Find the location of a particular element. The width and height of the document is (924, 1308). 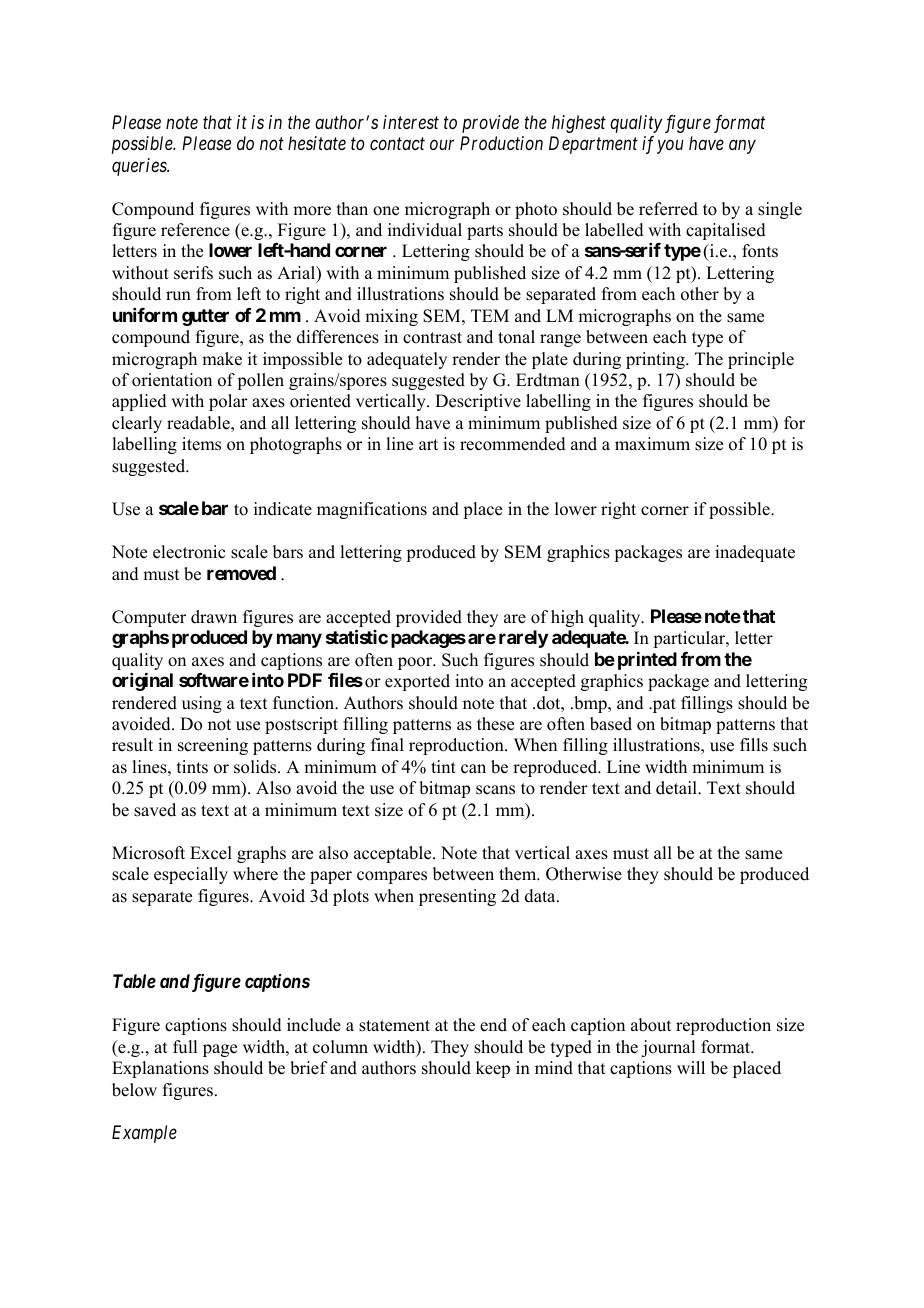

you is located at coordinates (670, 147).
